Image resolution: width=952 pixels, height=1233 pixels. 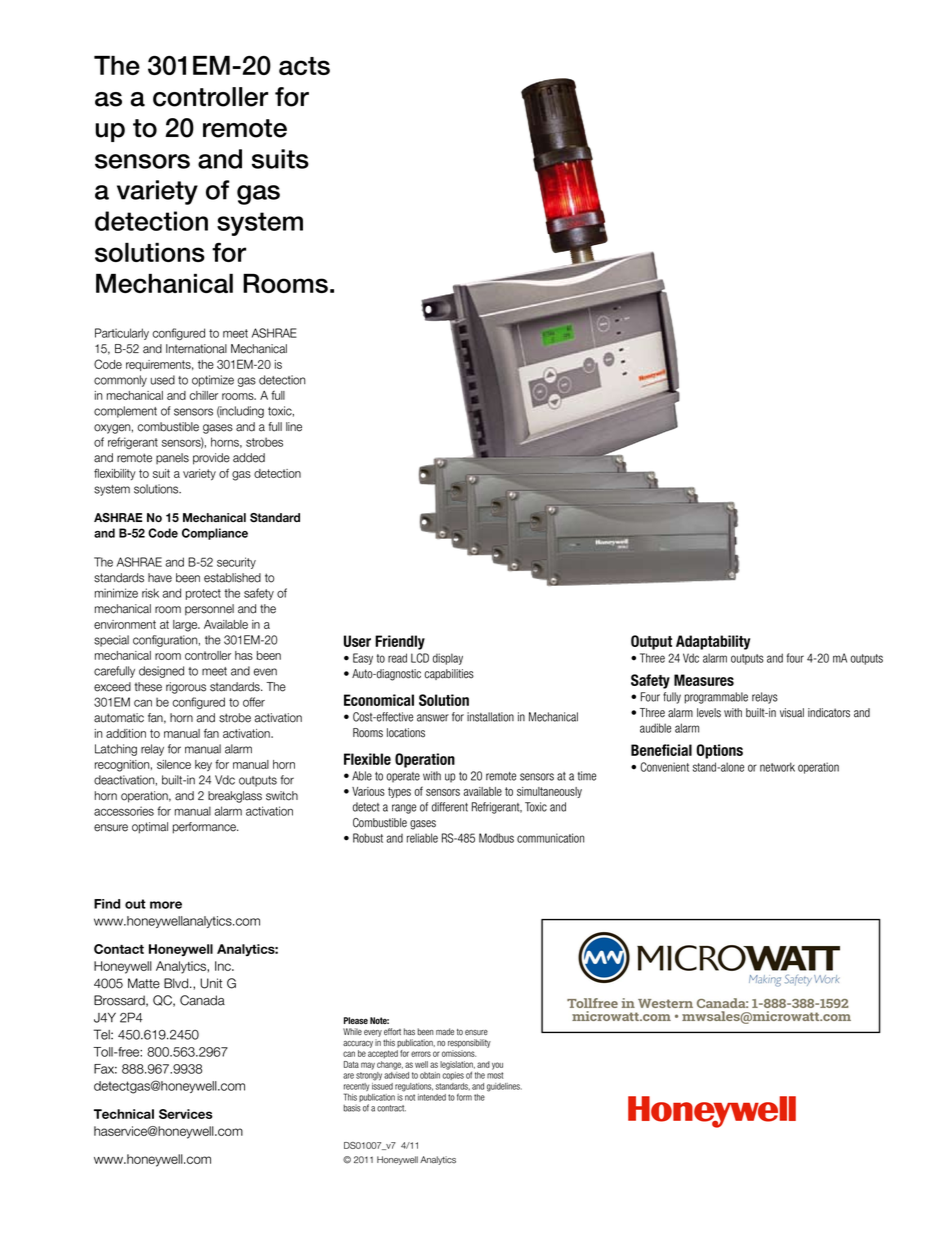 What do you see at coordinates (304, 66) in the image?
I see `acts` at bounding box center [304, 66].
